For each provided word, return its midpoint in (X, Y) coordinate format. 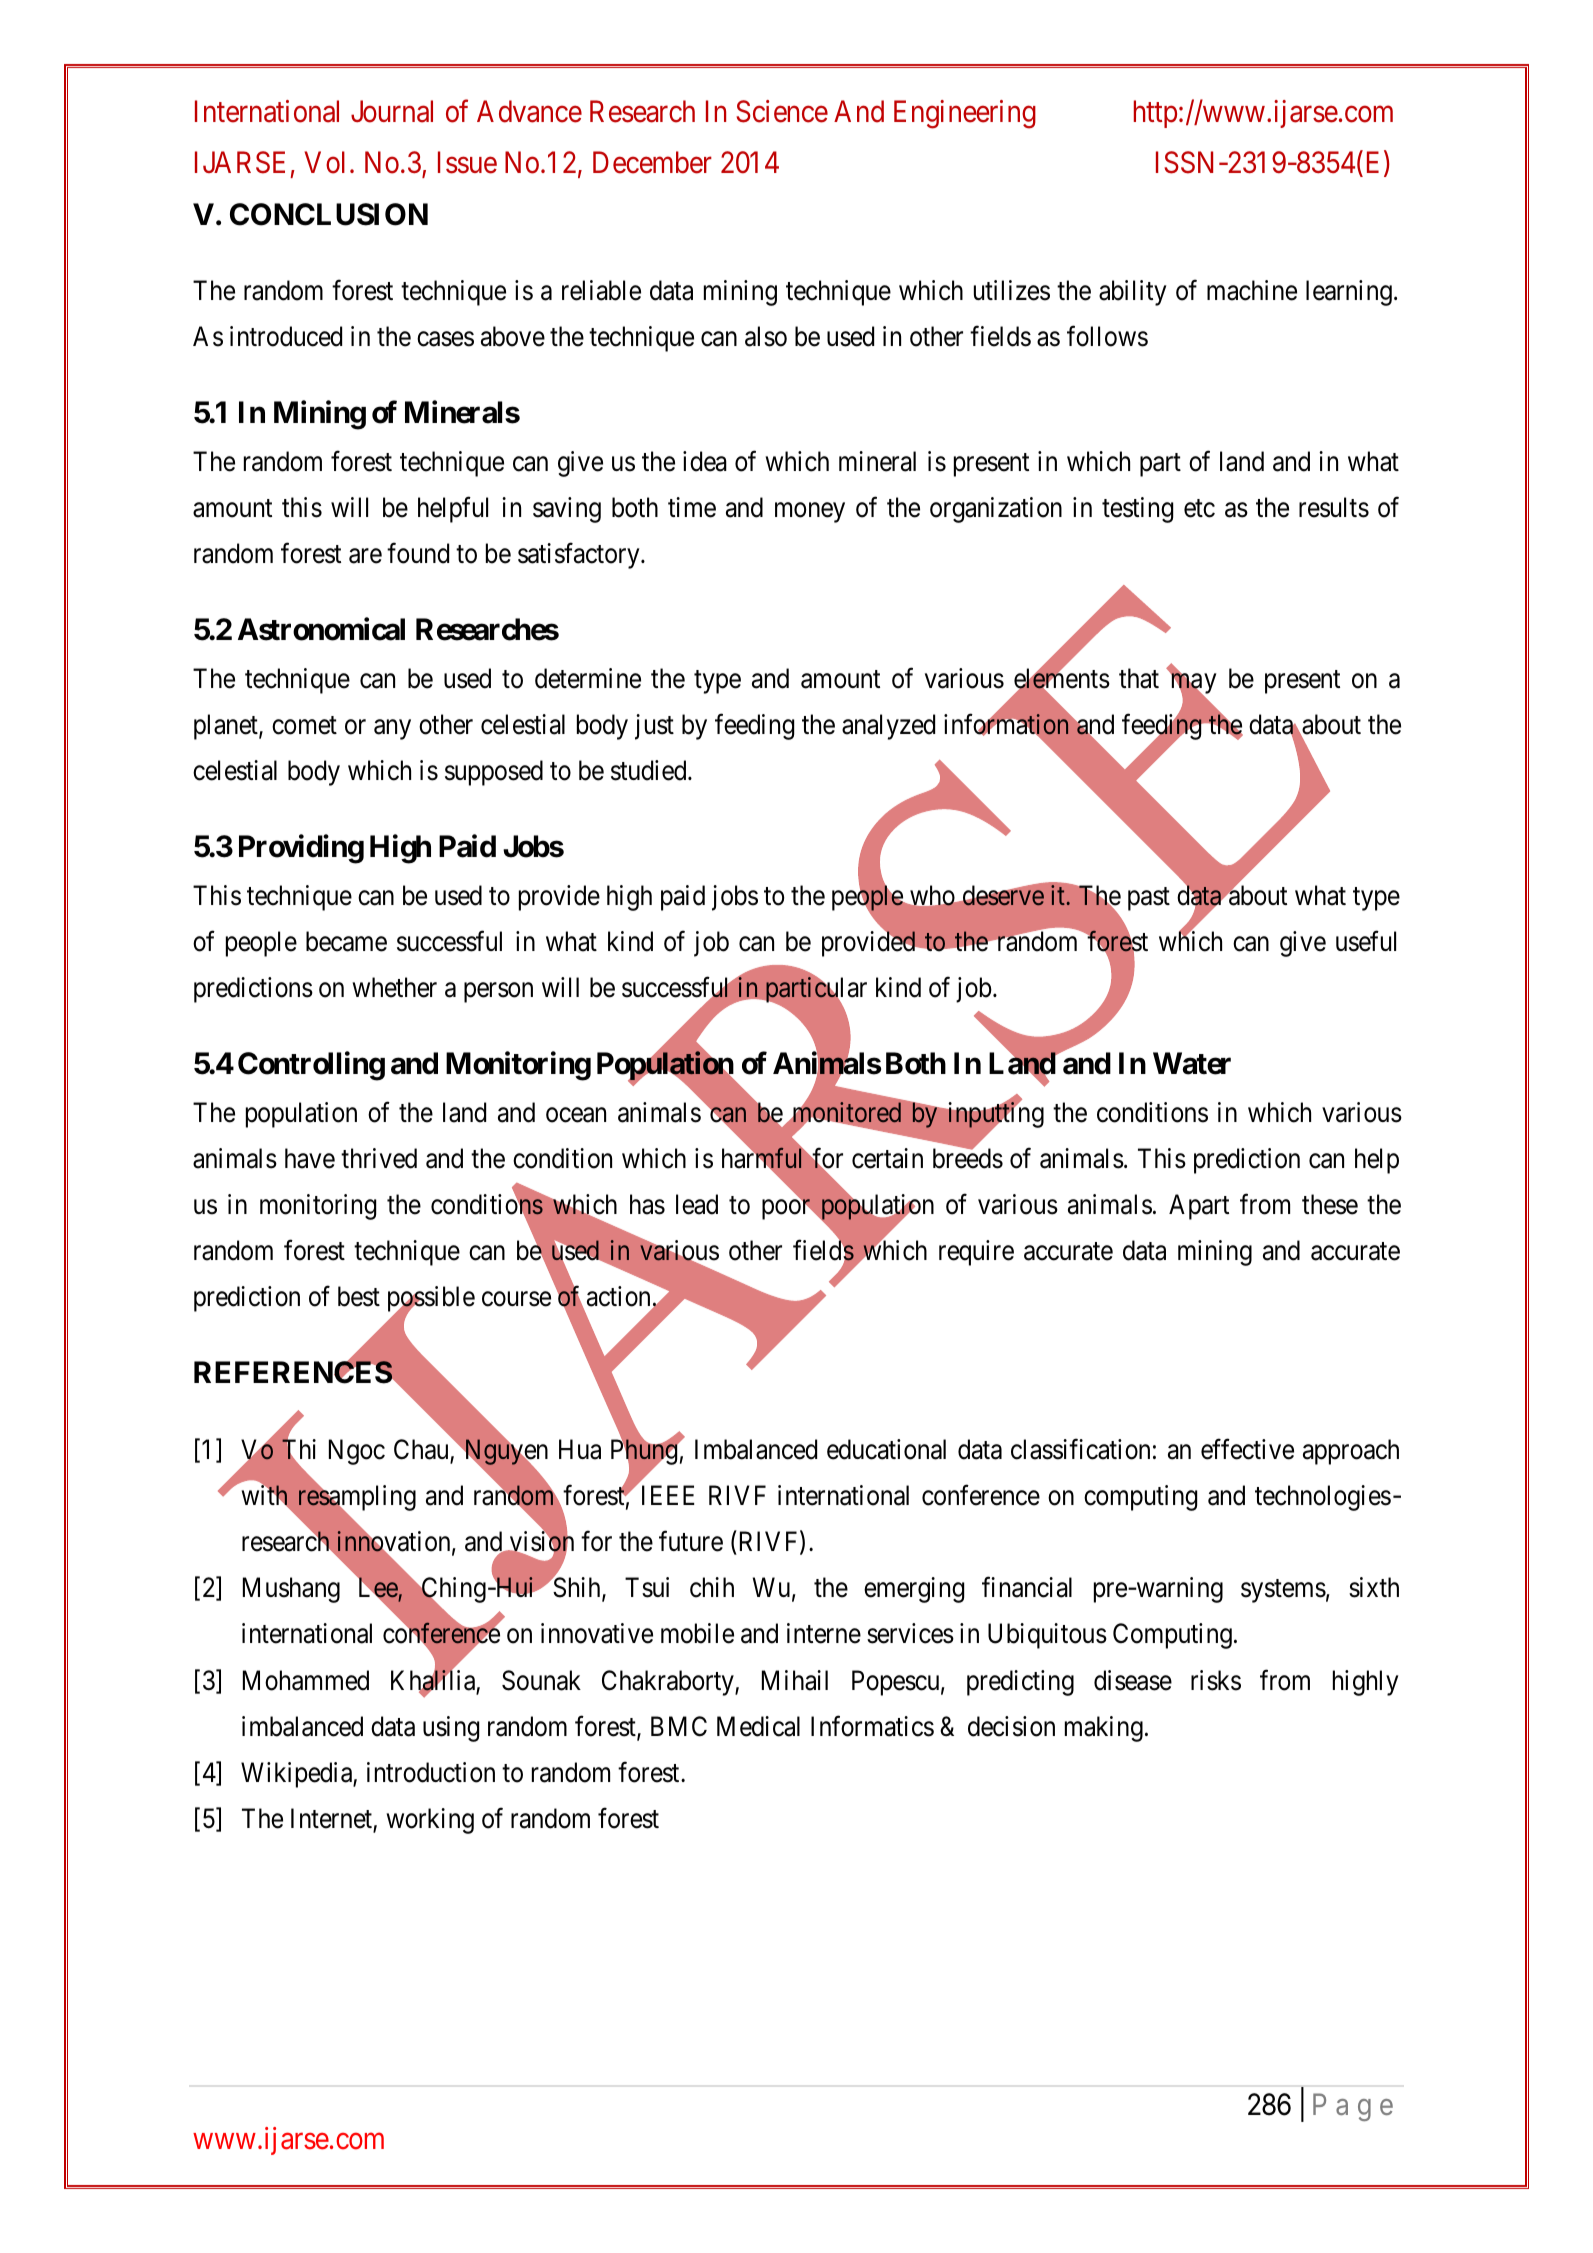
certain (887, 1158)
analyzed (888, 727)
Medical (758, 1726)
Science (782, 111)
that (1139, 678)
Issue (467, 163)
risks (1216, 1680)
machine (1252, 290)
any (392, 730)
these (1330, 1204)
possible (431, 1300)
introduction (431, 1772)
